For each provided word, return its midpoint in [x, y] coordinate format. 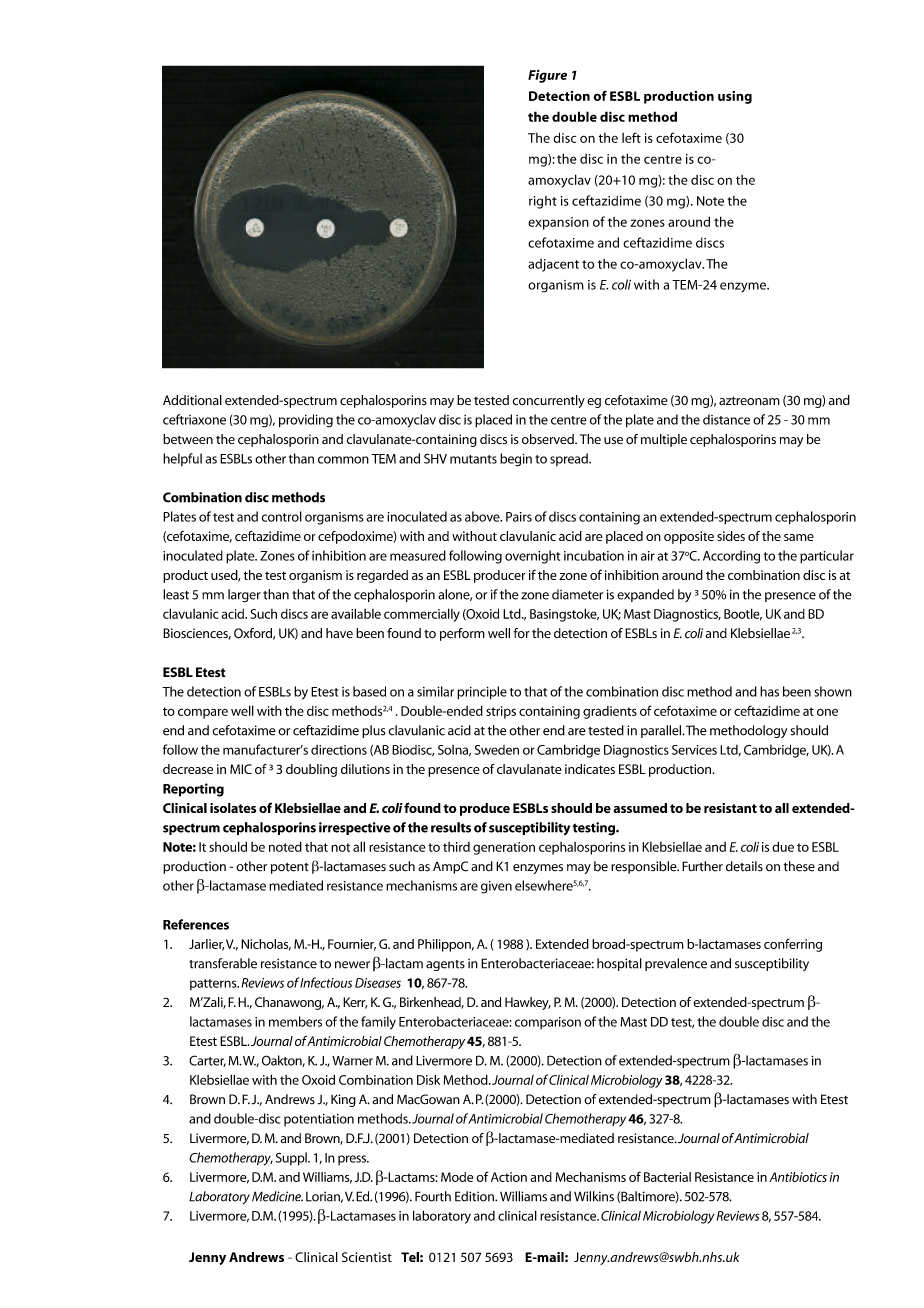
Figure [547, 76]
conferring [793, 945]
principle [482, 693]
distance [726, 419]
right [543, 202]
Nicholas [266, 945]
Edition [475, 1196]
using [735, 97]
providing [306, 421]
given [496, 887]
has [769, 691]
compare [203, 713]
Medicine [277, 1196]
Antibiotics [798, 1177]
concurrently [548, 401]
